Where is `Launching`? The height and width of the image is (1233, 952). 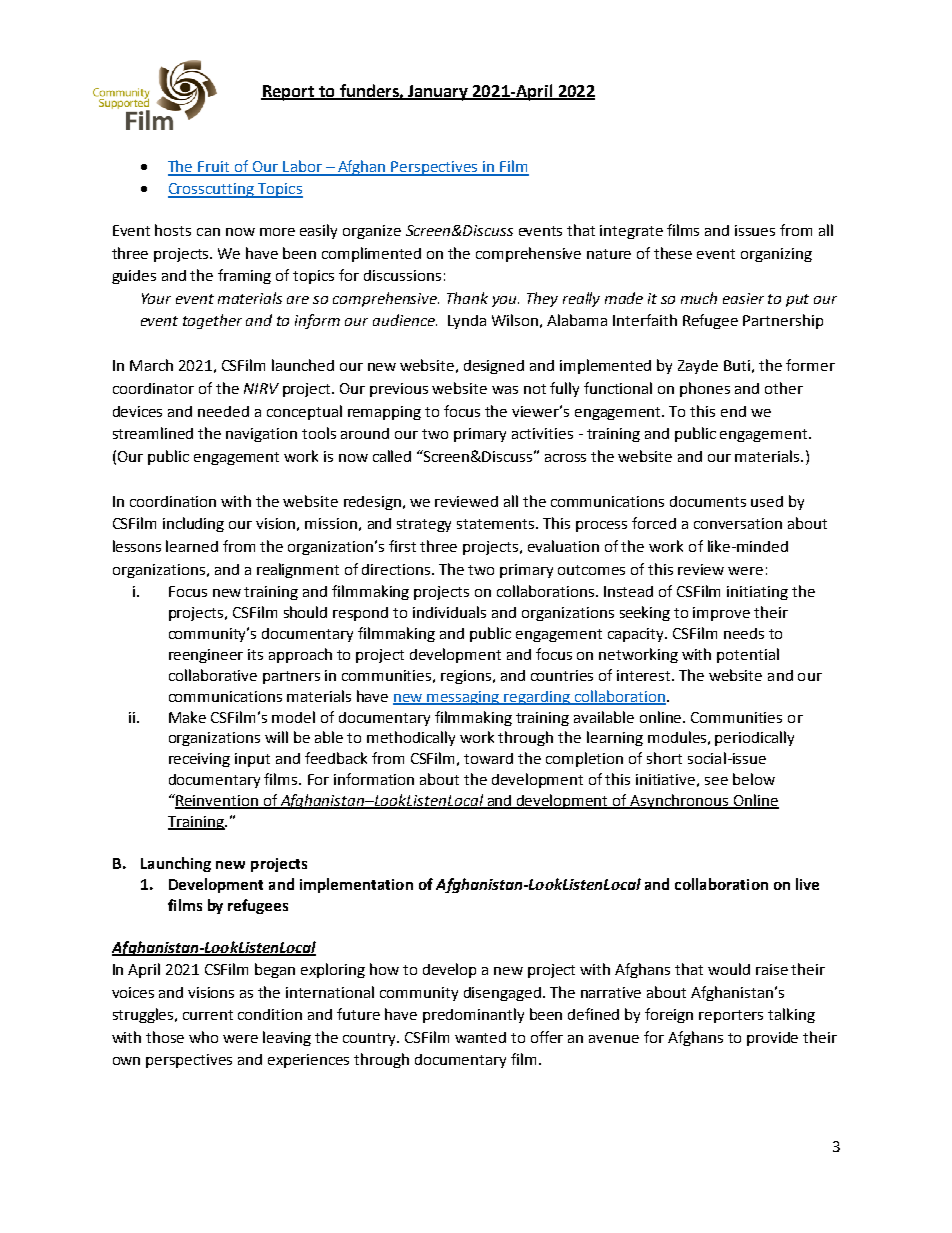
Launching is located at coordinates (176, 864).
